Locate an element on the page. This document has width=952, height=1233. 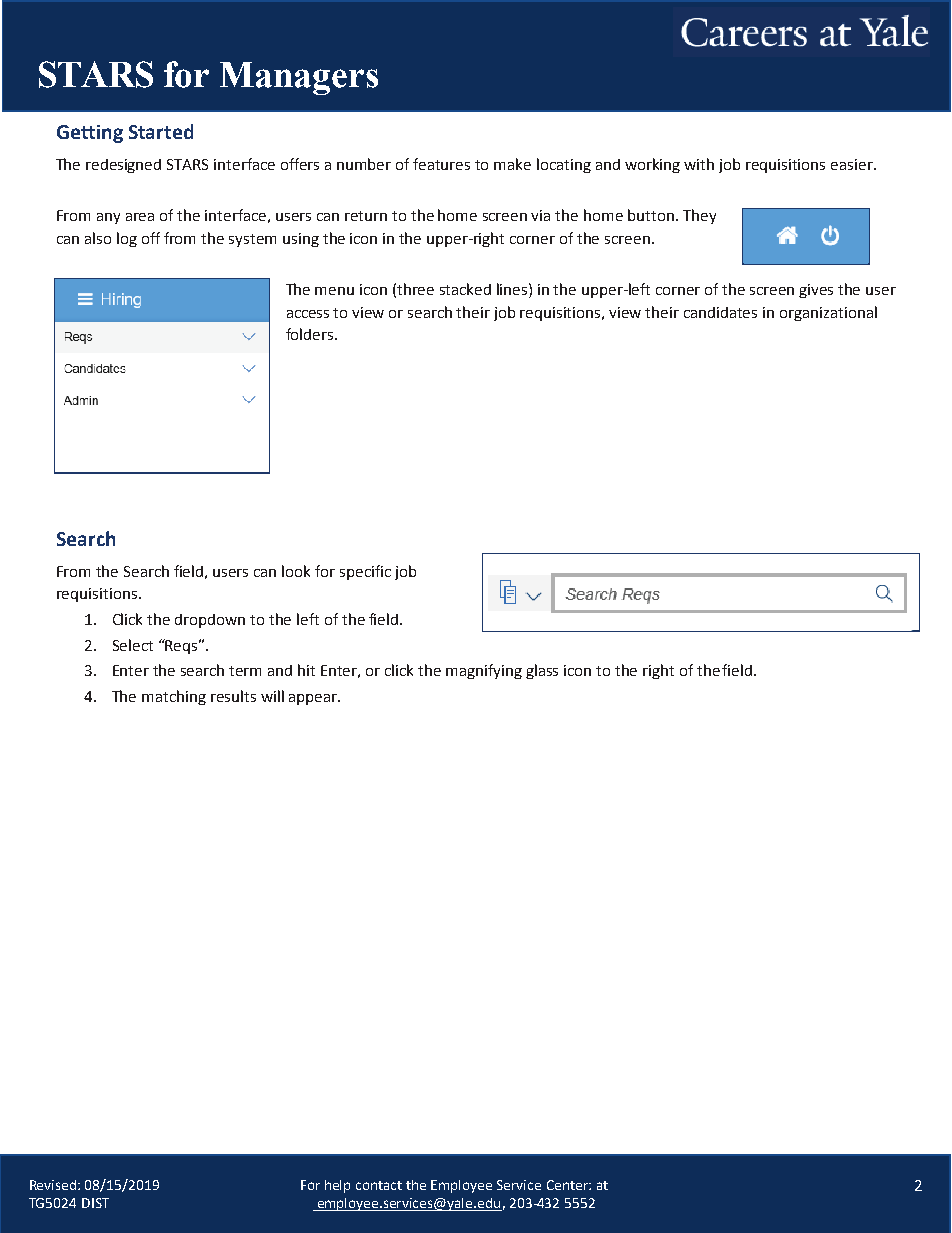
candidates is located at coordinates (720, 312).
